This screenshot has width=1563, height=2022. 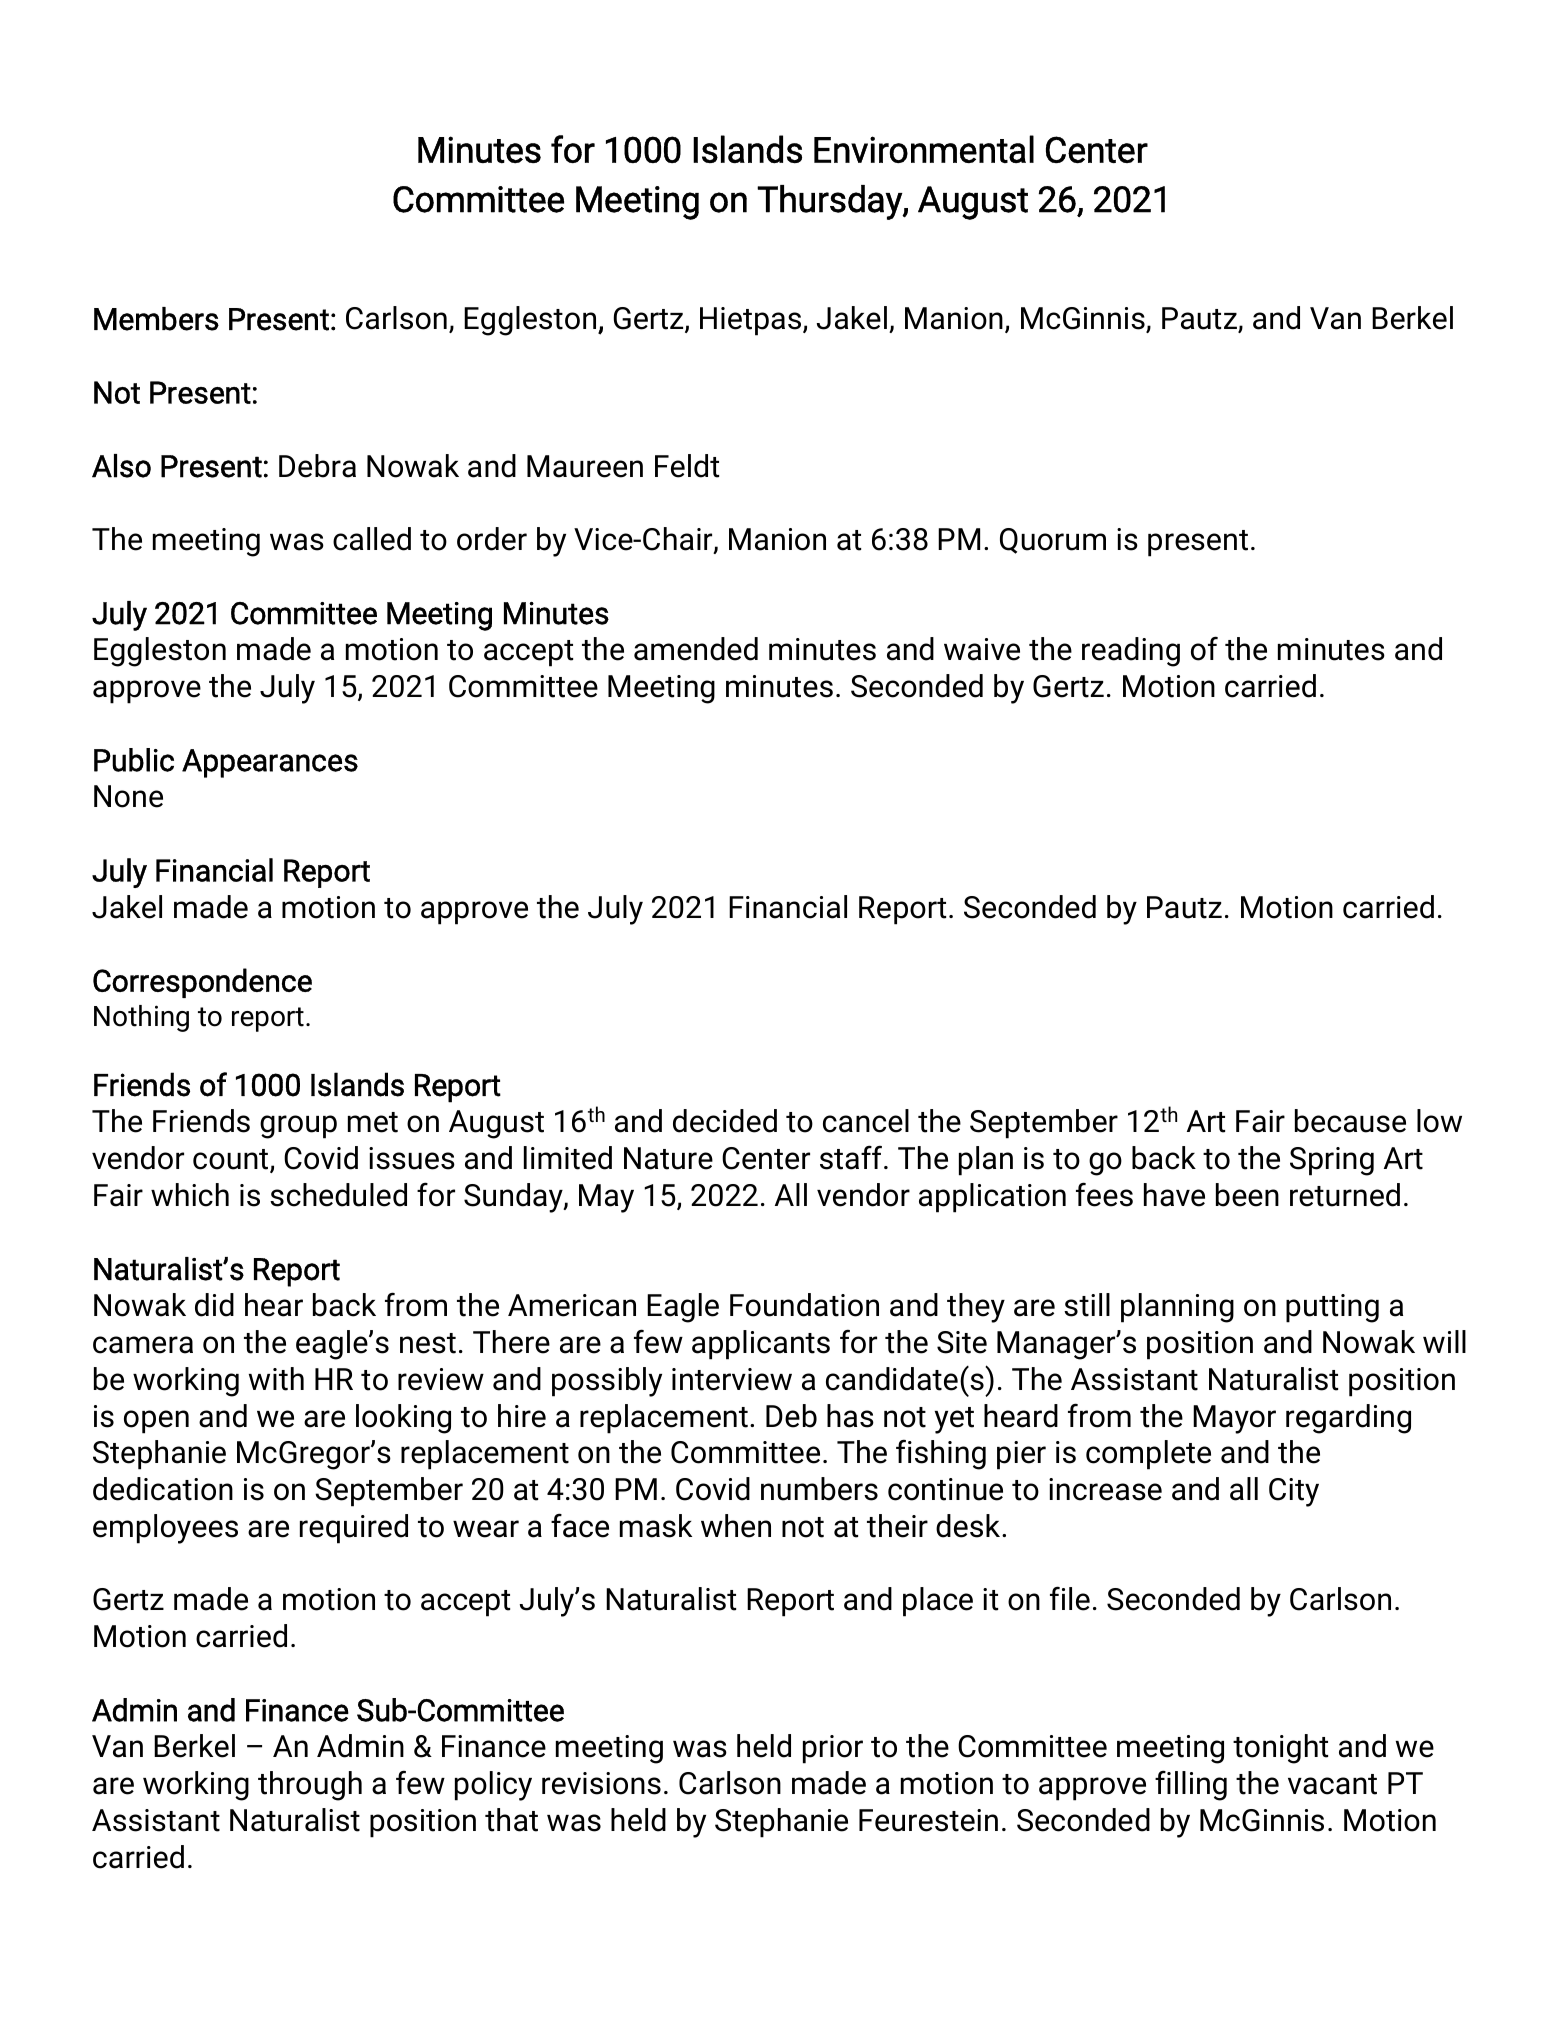 I want to click on because, so click(x=1350, y=1121).
